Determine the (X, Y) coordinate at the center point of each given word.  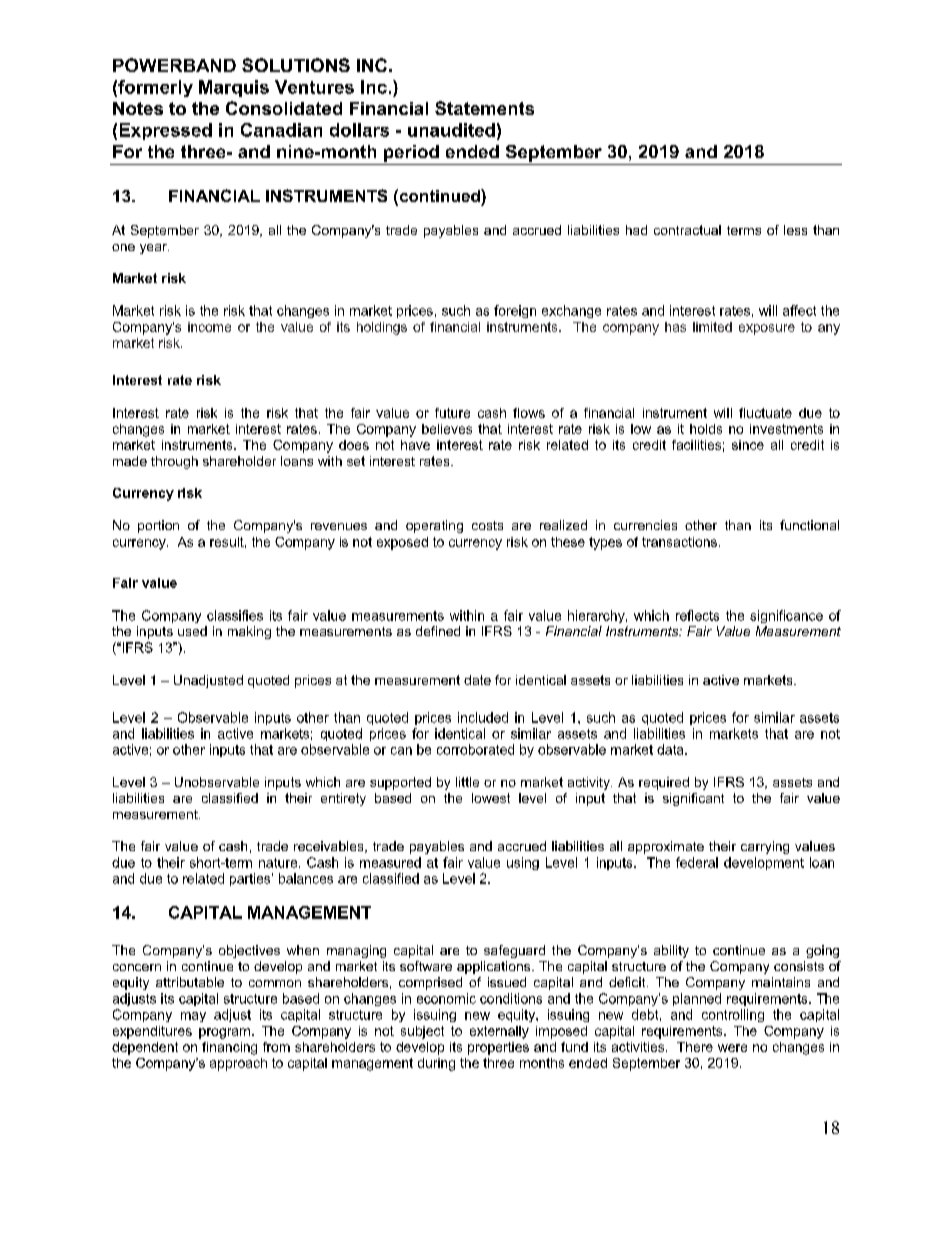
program (224, 1033)
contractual (687, 230)
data (671, 749)
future (452, 413)
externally (499, 1032)
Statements (484, 108)
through (174, 462)
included (483, 717)
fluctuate (765, 413)
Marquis (234, 88)
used (192, 631)
